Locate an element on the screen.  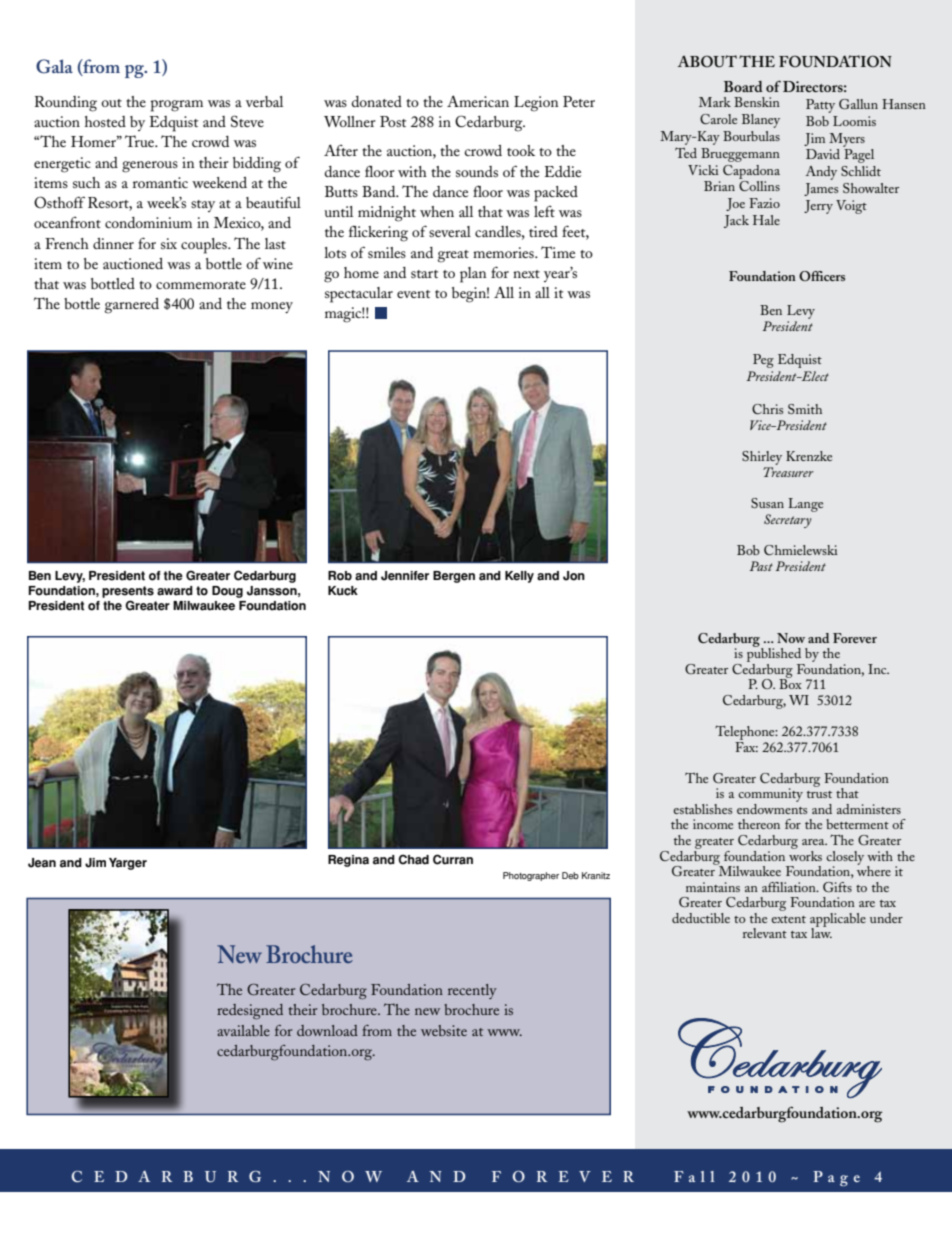
redesigned is located at coordinates (250, 1011).
